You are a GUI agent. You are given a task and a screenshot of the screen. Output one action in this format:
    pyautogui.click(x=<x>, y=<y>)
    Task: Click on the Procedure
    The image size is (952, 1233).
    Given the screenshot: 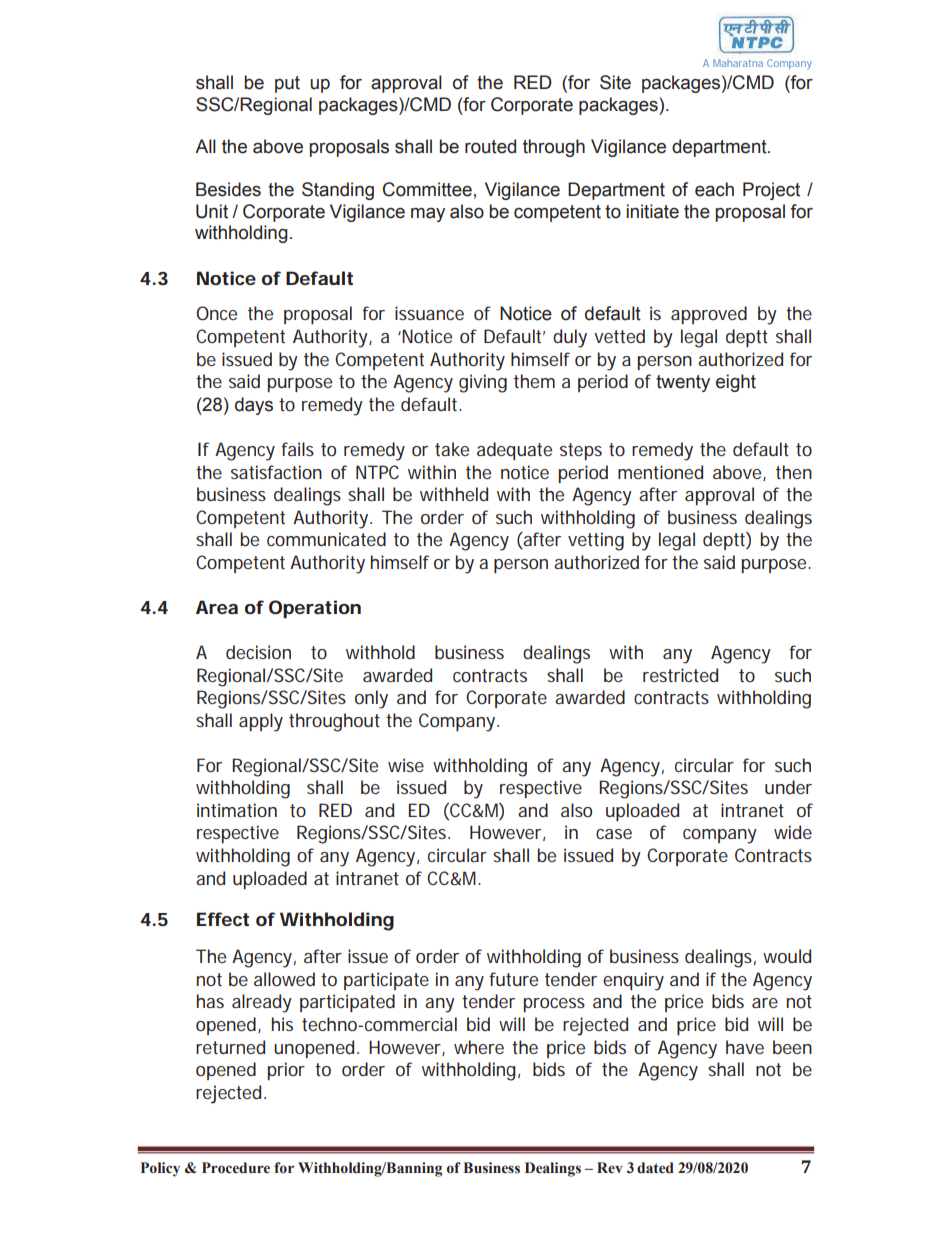 What is the action you would take?
    pyautogui.click(x=236, y=1168)
